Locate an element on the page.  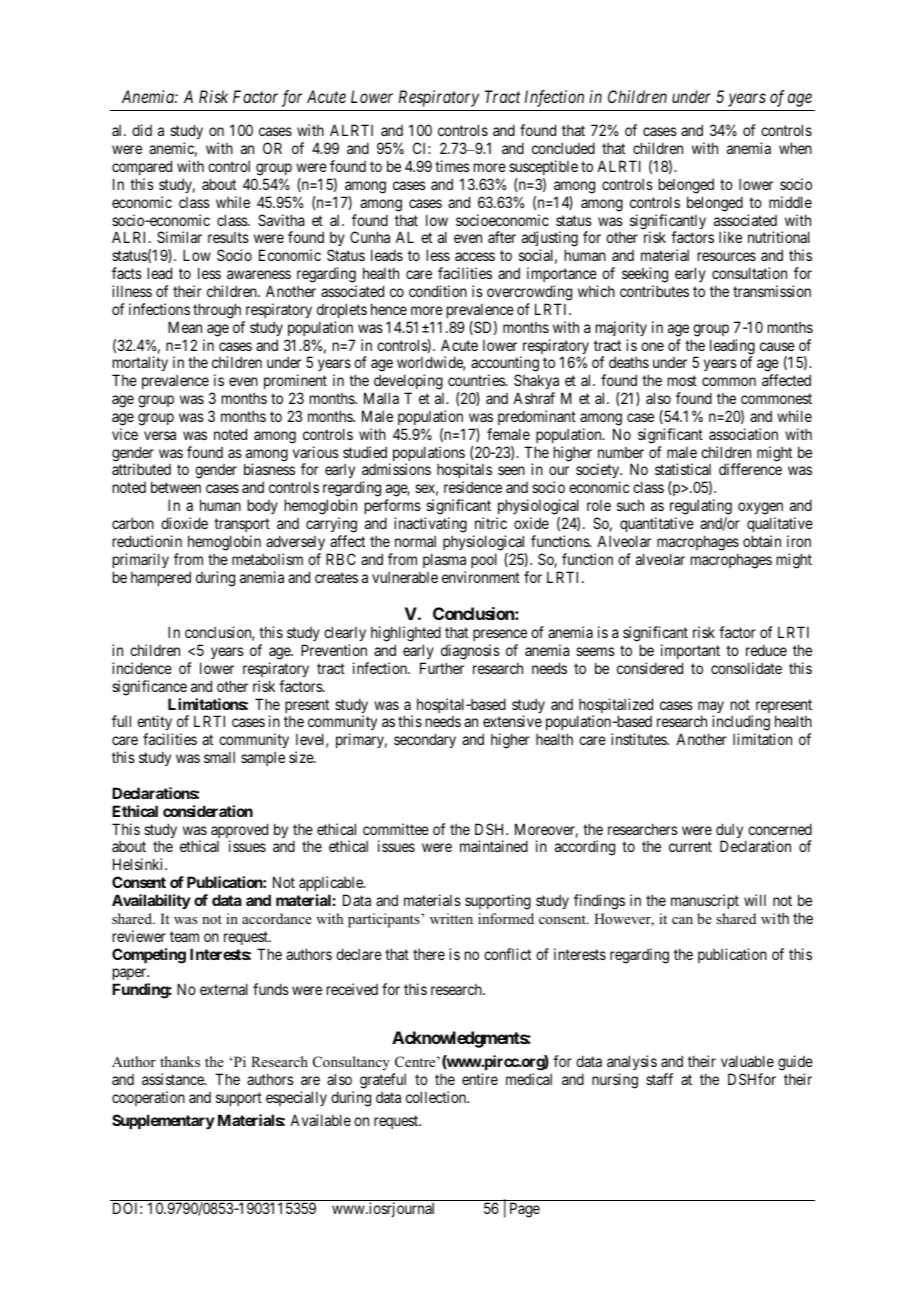
Supplementary is located at coordinates (163, 1121).
